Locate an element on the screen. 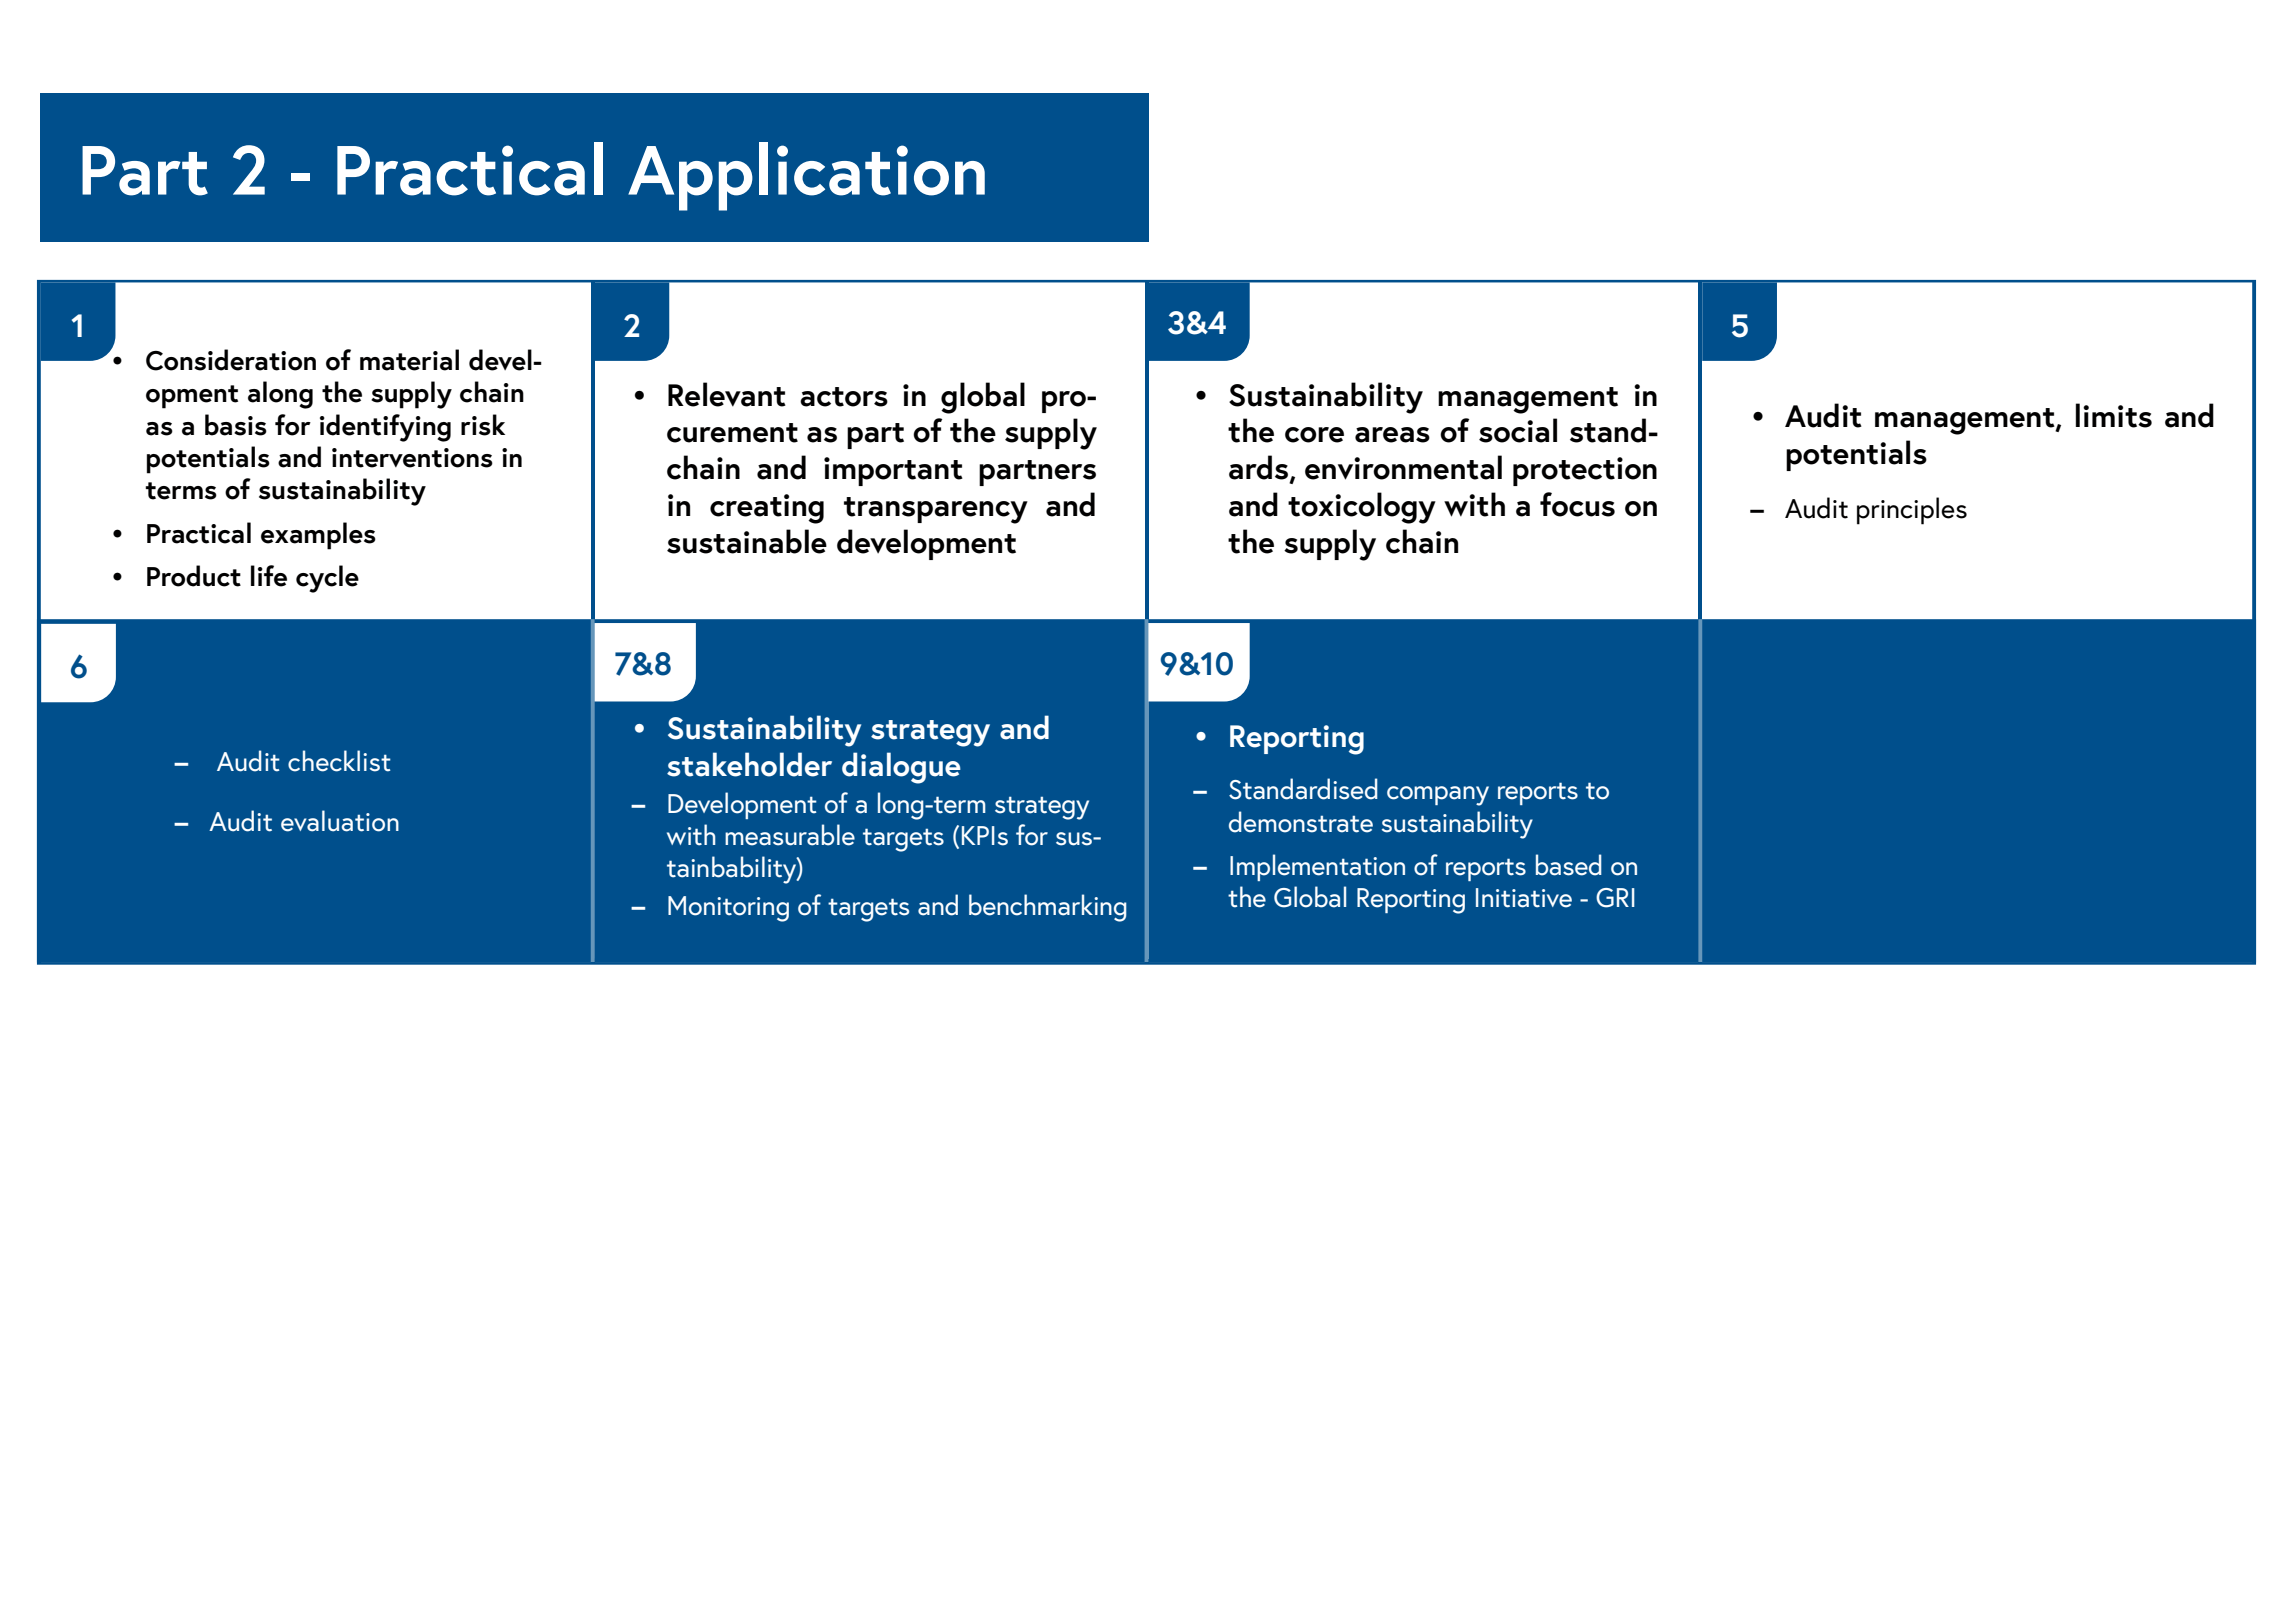 The width and height of the screenshot is (2293, 1621). cycle is located at coordinates (327, 579).
